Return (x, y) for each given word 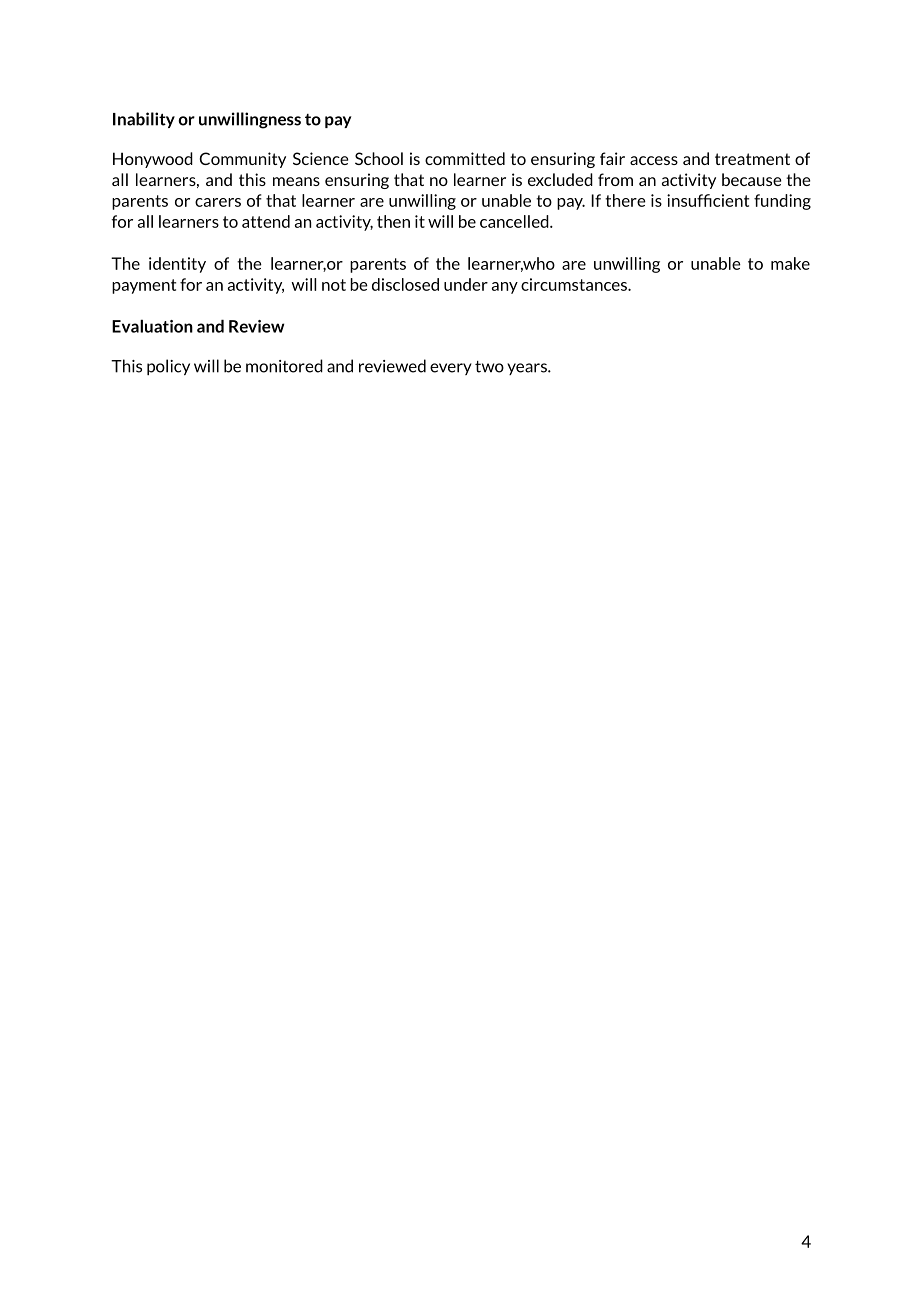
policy (168, 367)
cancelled (515, 221)
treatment (752, 159)
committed (465, 158)
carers (218, 202)
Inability (144, 120)
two (489, 367)
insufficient (708, 200)
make (790, 263)
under (466, 284)
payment (144, 286)
